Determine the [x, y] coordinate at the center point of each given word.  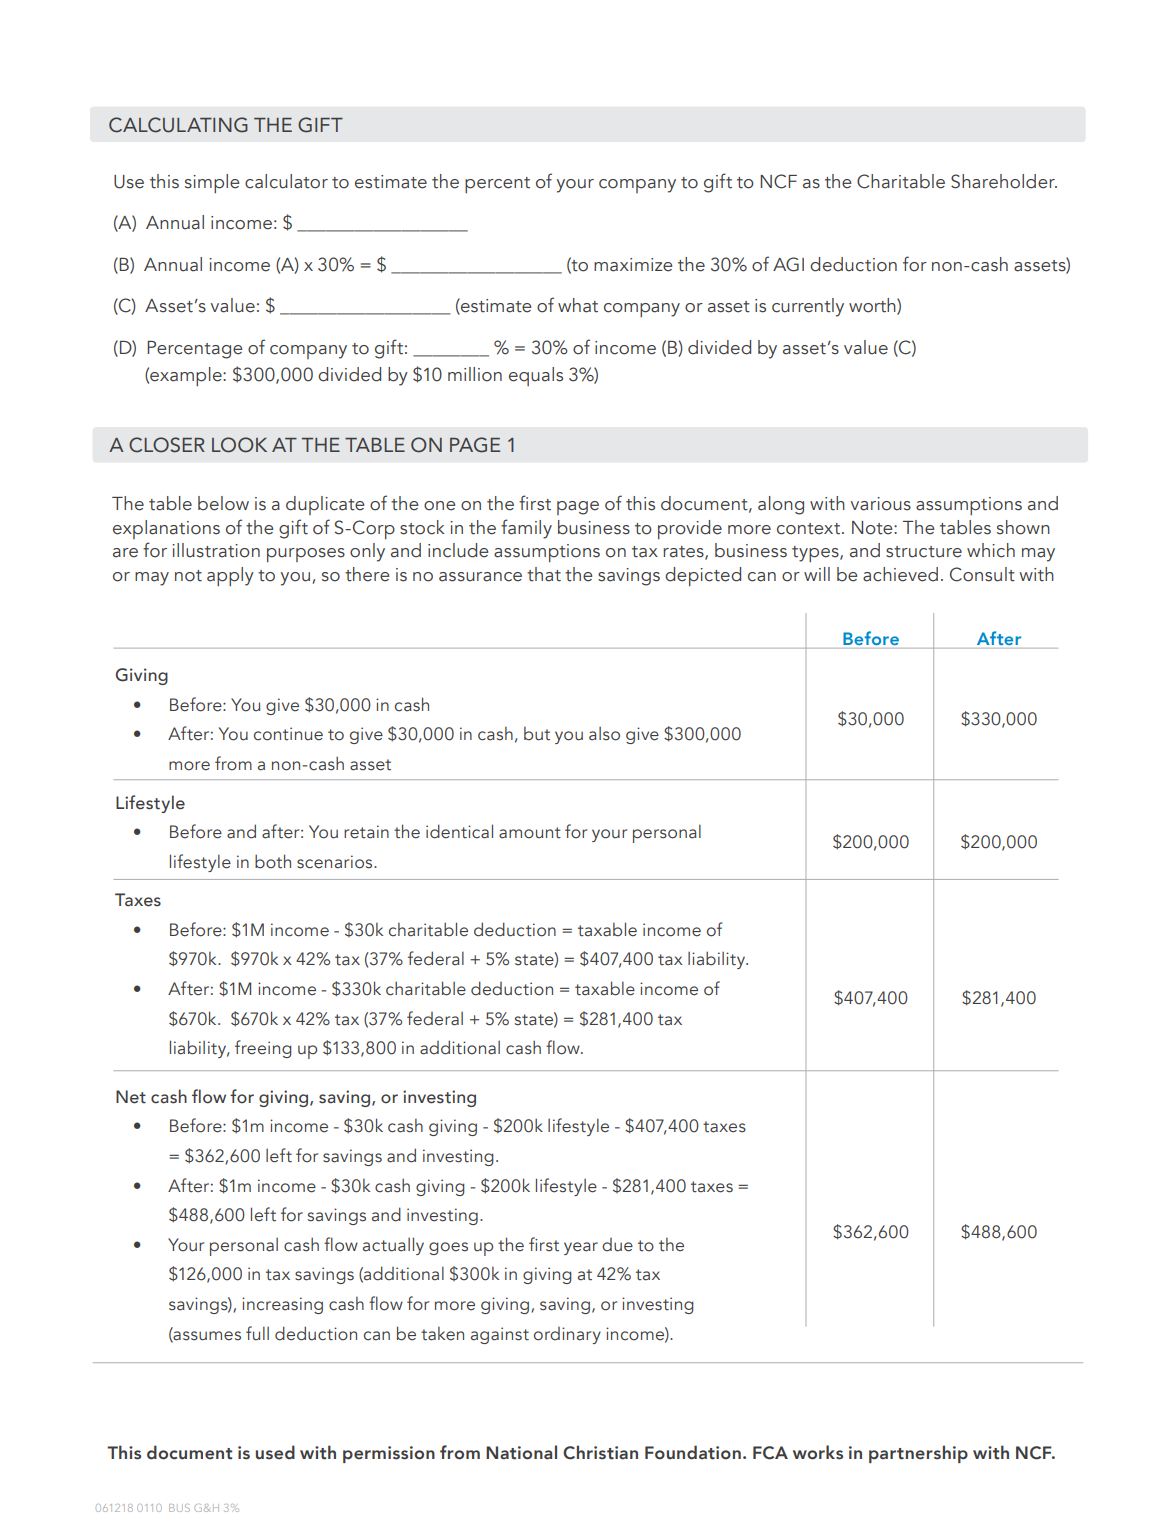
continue [288, 734]
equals [536, 376]
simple [212, 183]
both [273, 861]
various [881, 504]
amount [530, 833]
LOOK [239, 445]
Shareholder [1004, 181]
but [537, 734]
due [617, 1245]
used [275, 1452]
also [604, 734]
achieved [900, 574]
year [581, 1248]
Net [131, 1097]
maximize [633, 265]
